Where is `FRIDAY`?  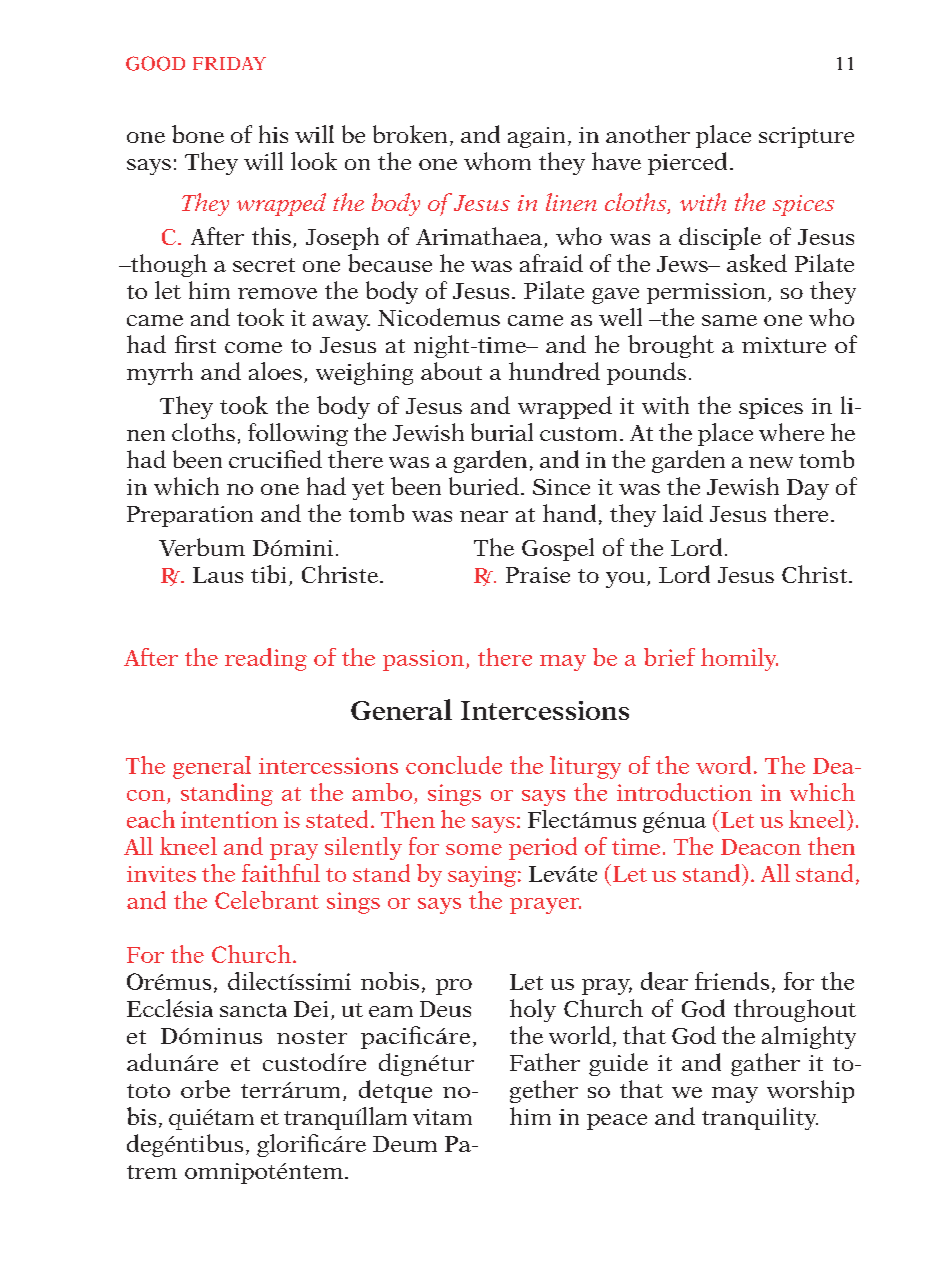 FRIDAY is located at coordinates (229, 63).
